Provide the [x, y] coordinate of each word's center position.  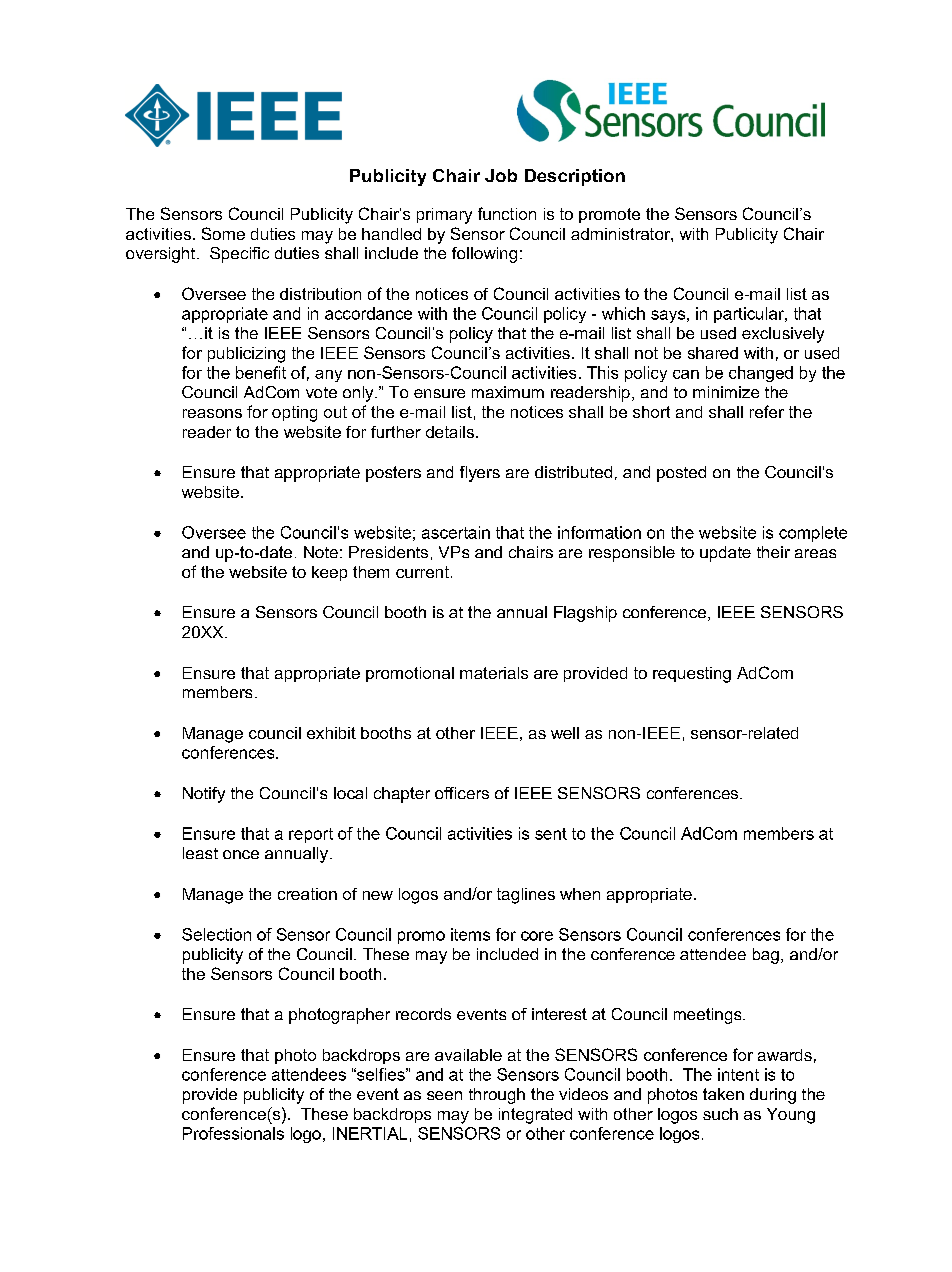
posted [681, 474]
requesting [692, 675]
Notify [204, 795]
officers [462, 793]
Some [223, 233]
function [507, 213]
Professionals [233, 1133]
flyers [480, 474]
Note [321, 552]
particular [750, 315]
